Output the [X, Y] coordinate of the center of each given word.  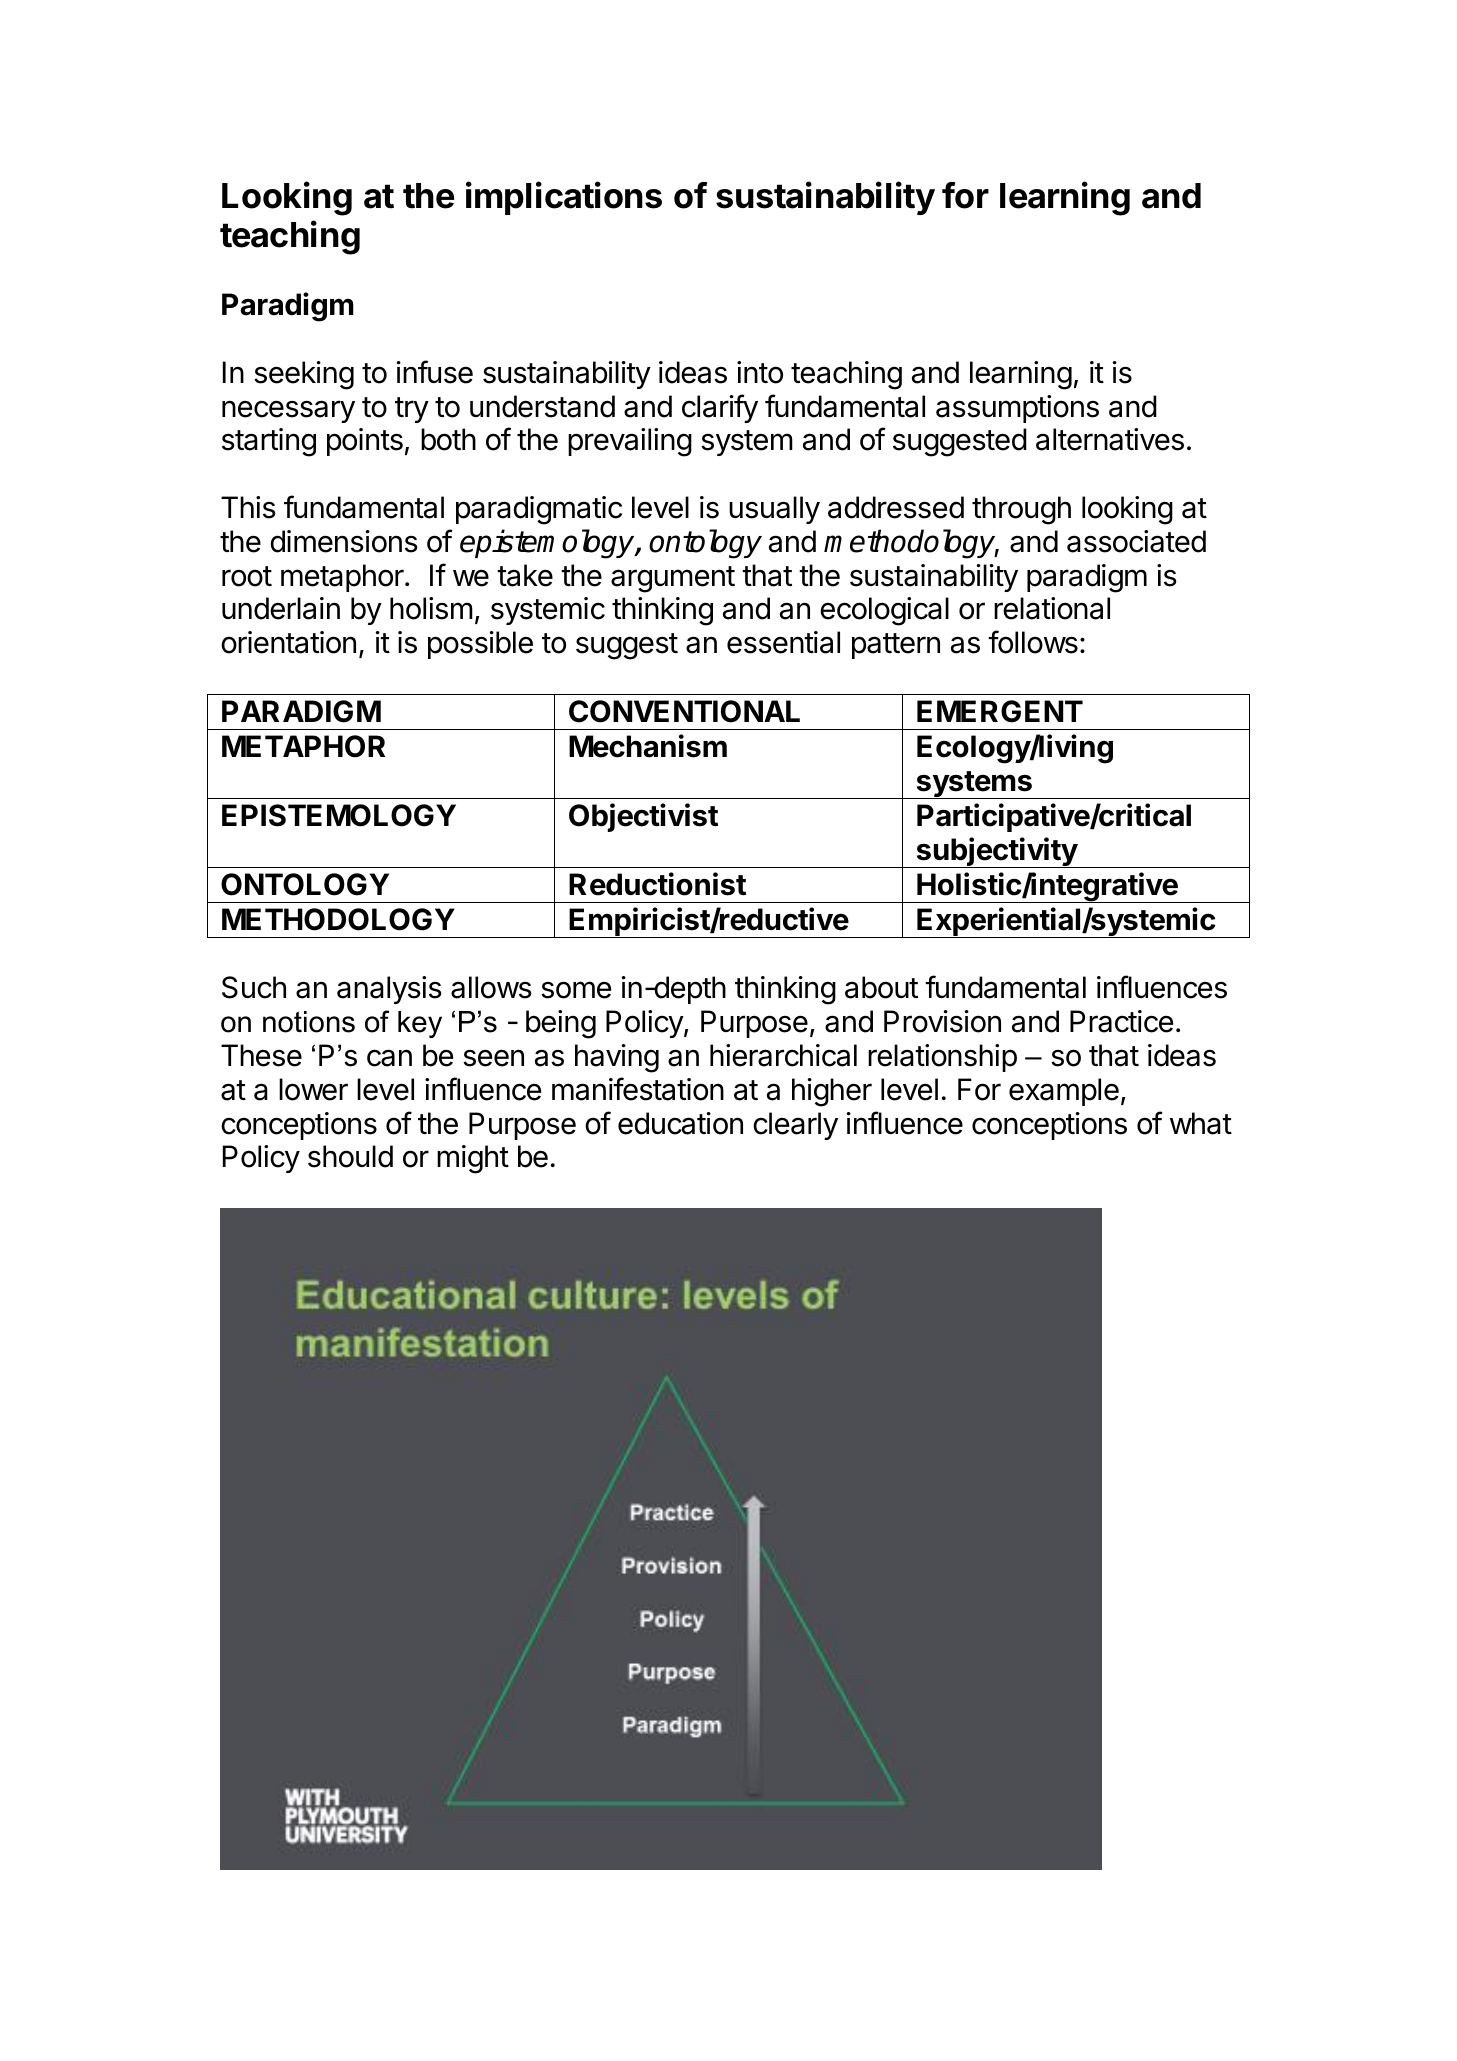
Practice [1121, 1021]
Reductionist [657, 884]
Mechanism [648, 746]
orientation [288, 642]
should [350, 1156]
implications [564, 198]
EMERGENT [1000, 711]
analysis [389, 990]
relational [1052, 608]
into [760, 372]
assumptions [1017, 409]
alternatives [1110, 439]
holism [431, 608]
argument [673, 579]
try [412, 410]
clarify [720, 408]
